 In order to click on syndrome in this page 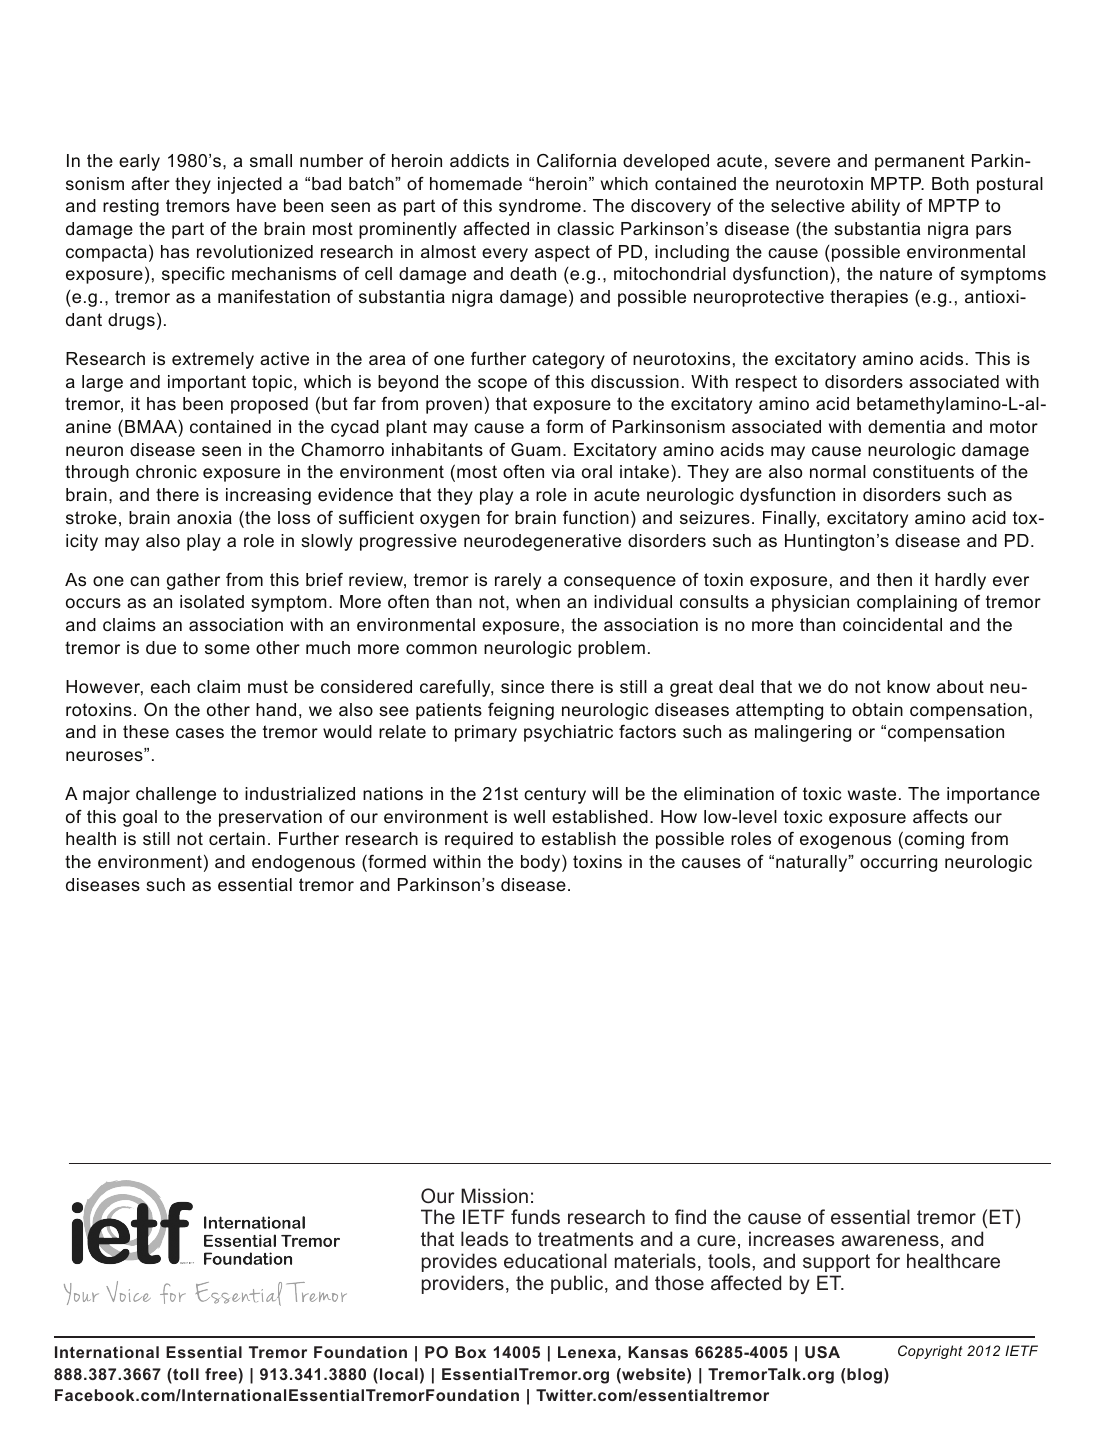, I will do `click(540, 207)`.
